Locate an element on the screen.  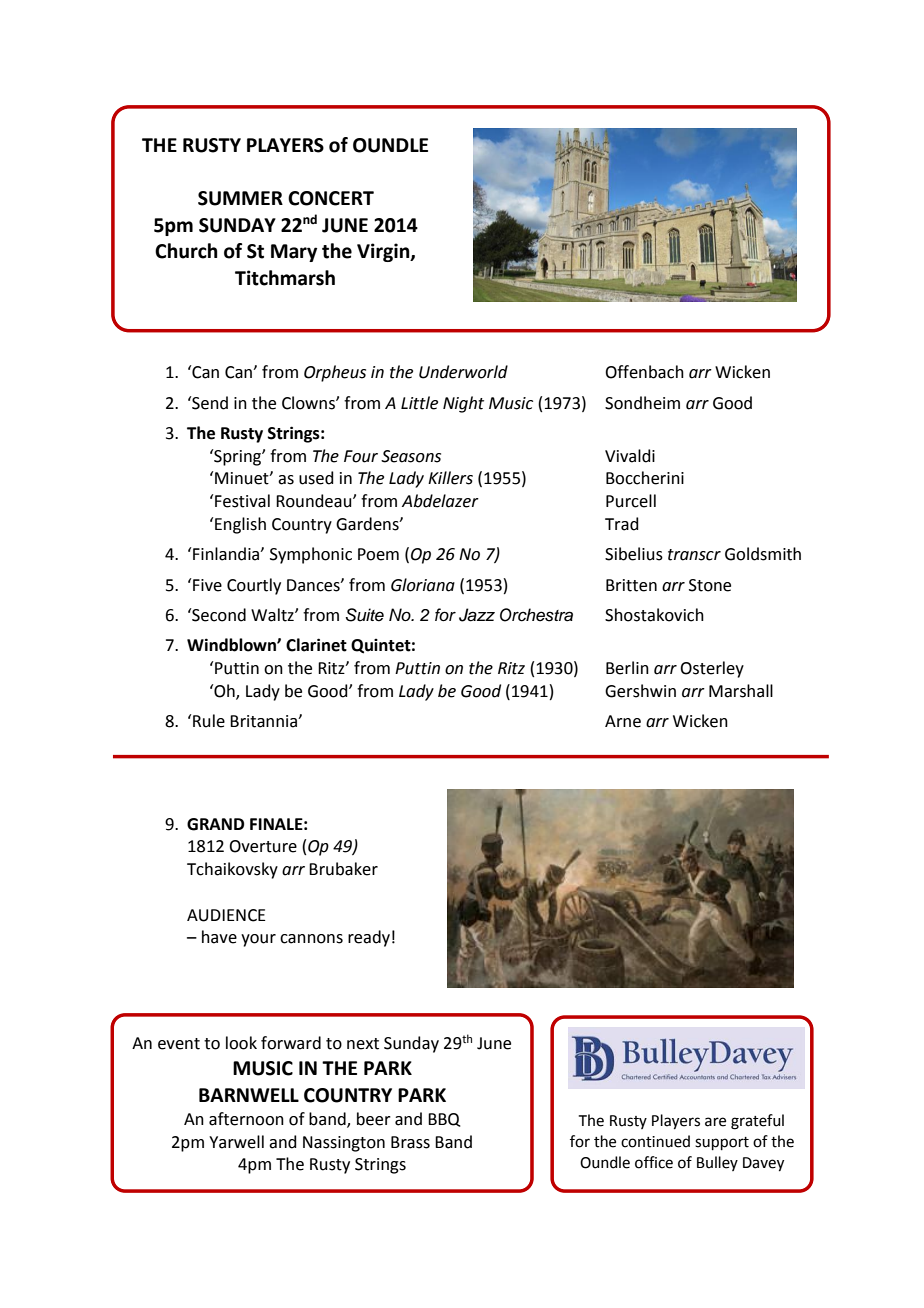
Sondheim is located at coordinates (642, 403).
